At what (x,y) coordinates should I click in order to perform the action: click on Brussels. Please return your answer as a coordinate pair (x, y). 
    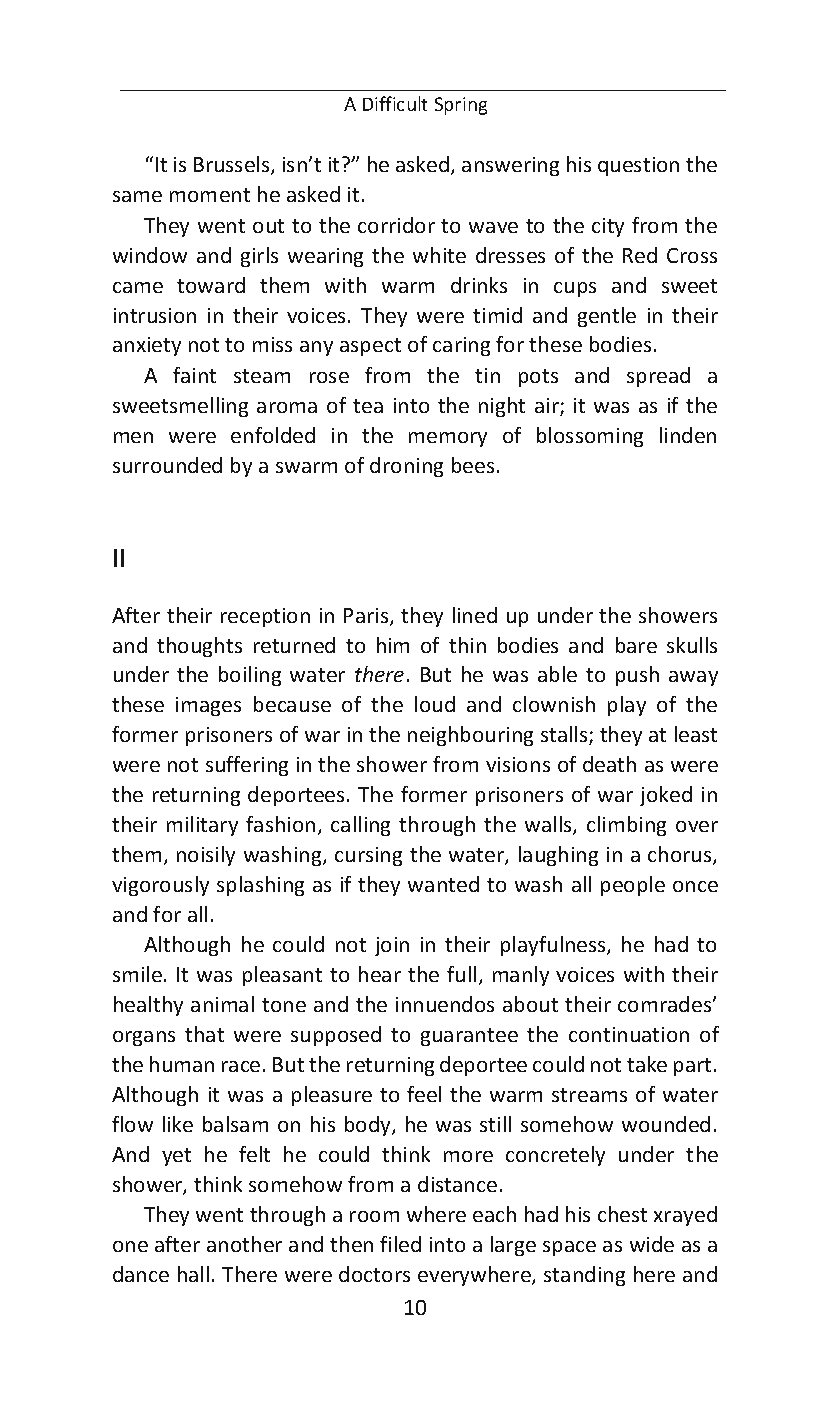
    Looking at the image, I should click on (233, 165).
